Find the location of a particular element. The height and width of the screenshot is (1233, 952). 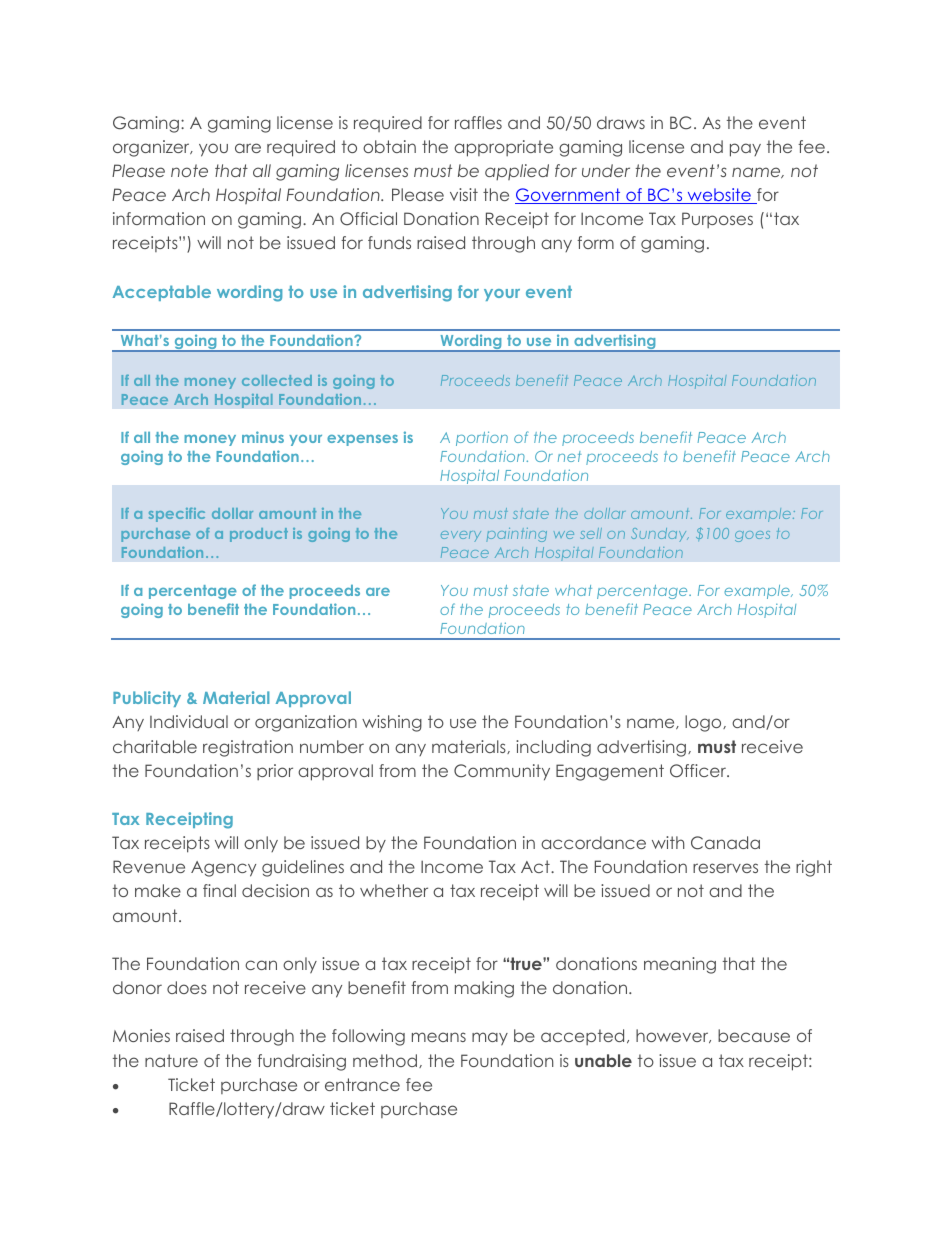

every is located at coordinates (461, 536).
